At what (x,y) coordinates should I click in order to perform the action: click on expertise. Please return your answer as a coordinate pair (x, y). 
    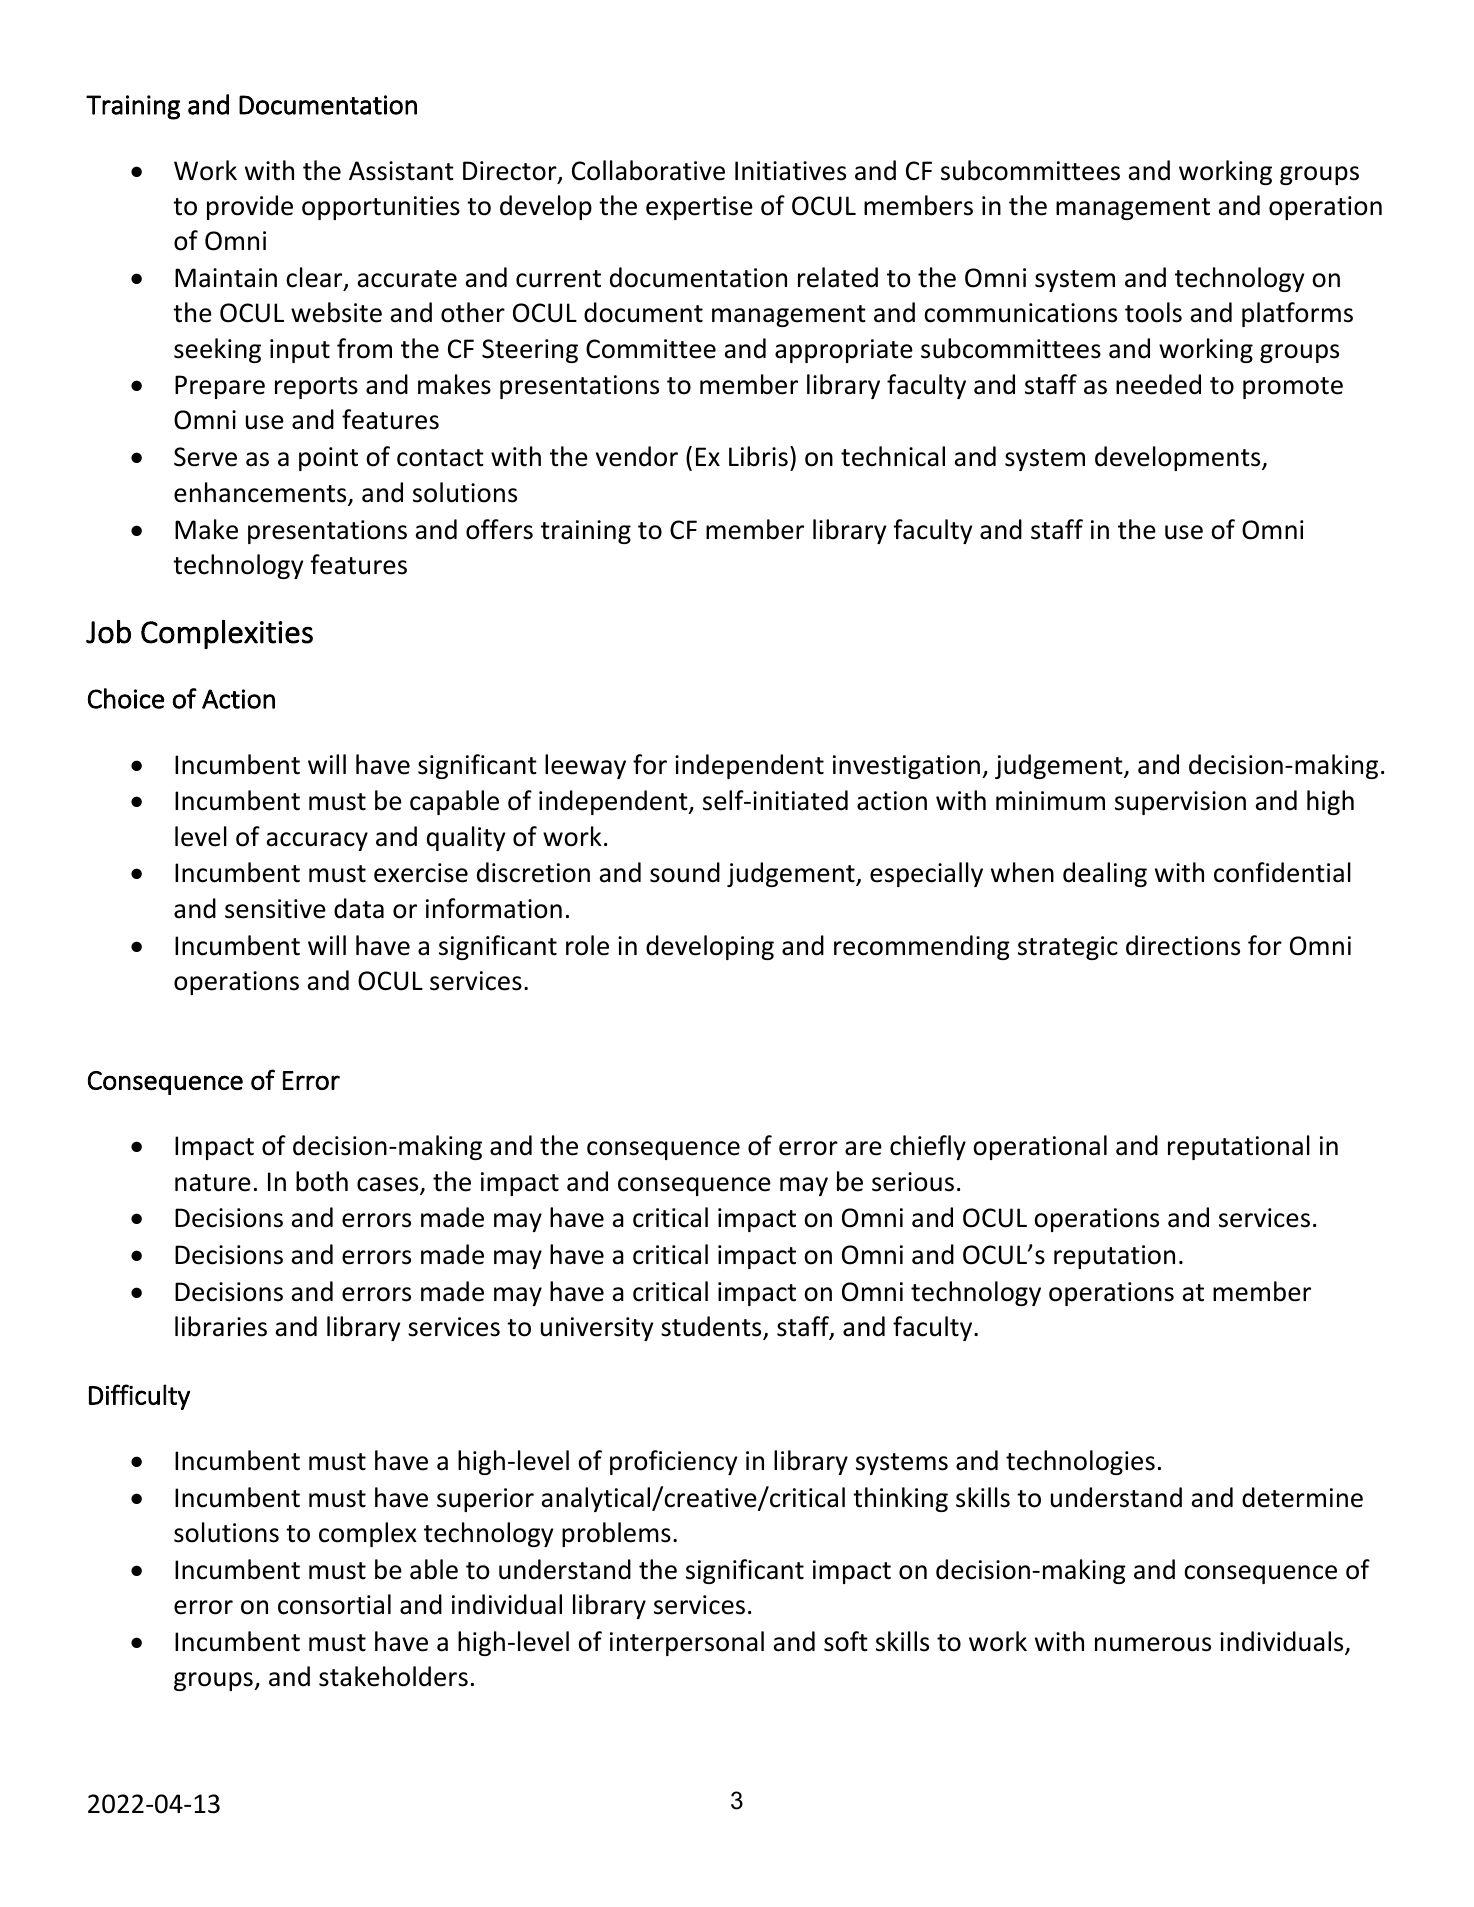
    Looking at the image, I should click on (699, 208).
